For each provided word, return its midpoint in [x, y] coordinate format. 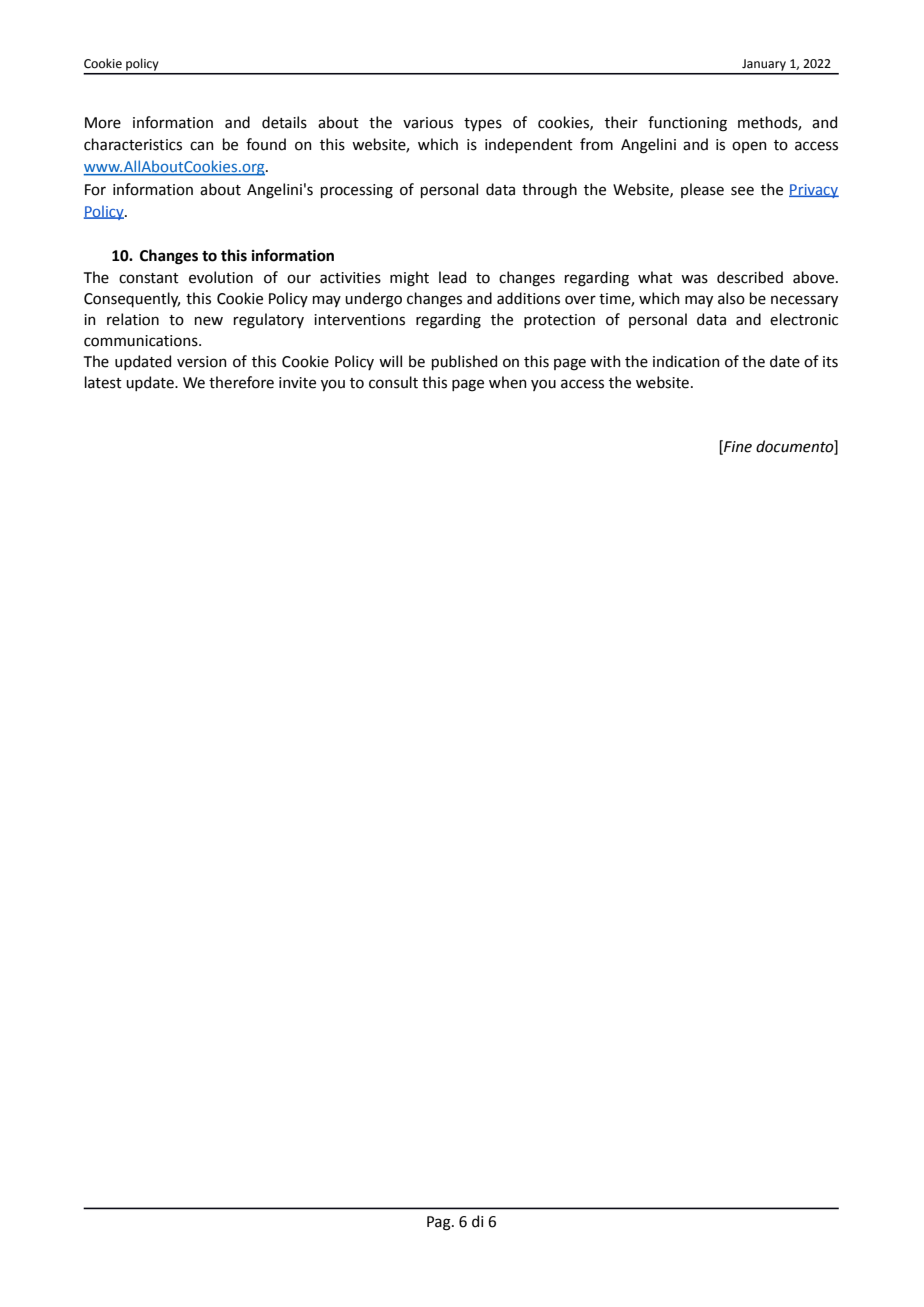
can [202, 146]
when [508, 382]
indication [686, 361]
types [483, 124]
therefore [241, 382]
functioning [687, 124]
